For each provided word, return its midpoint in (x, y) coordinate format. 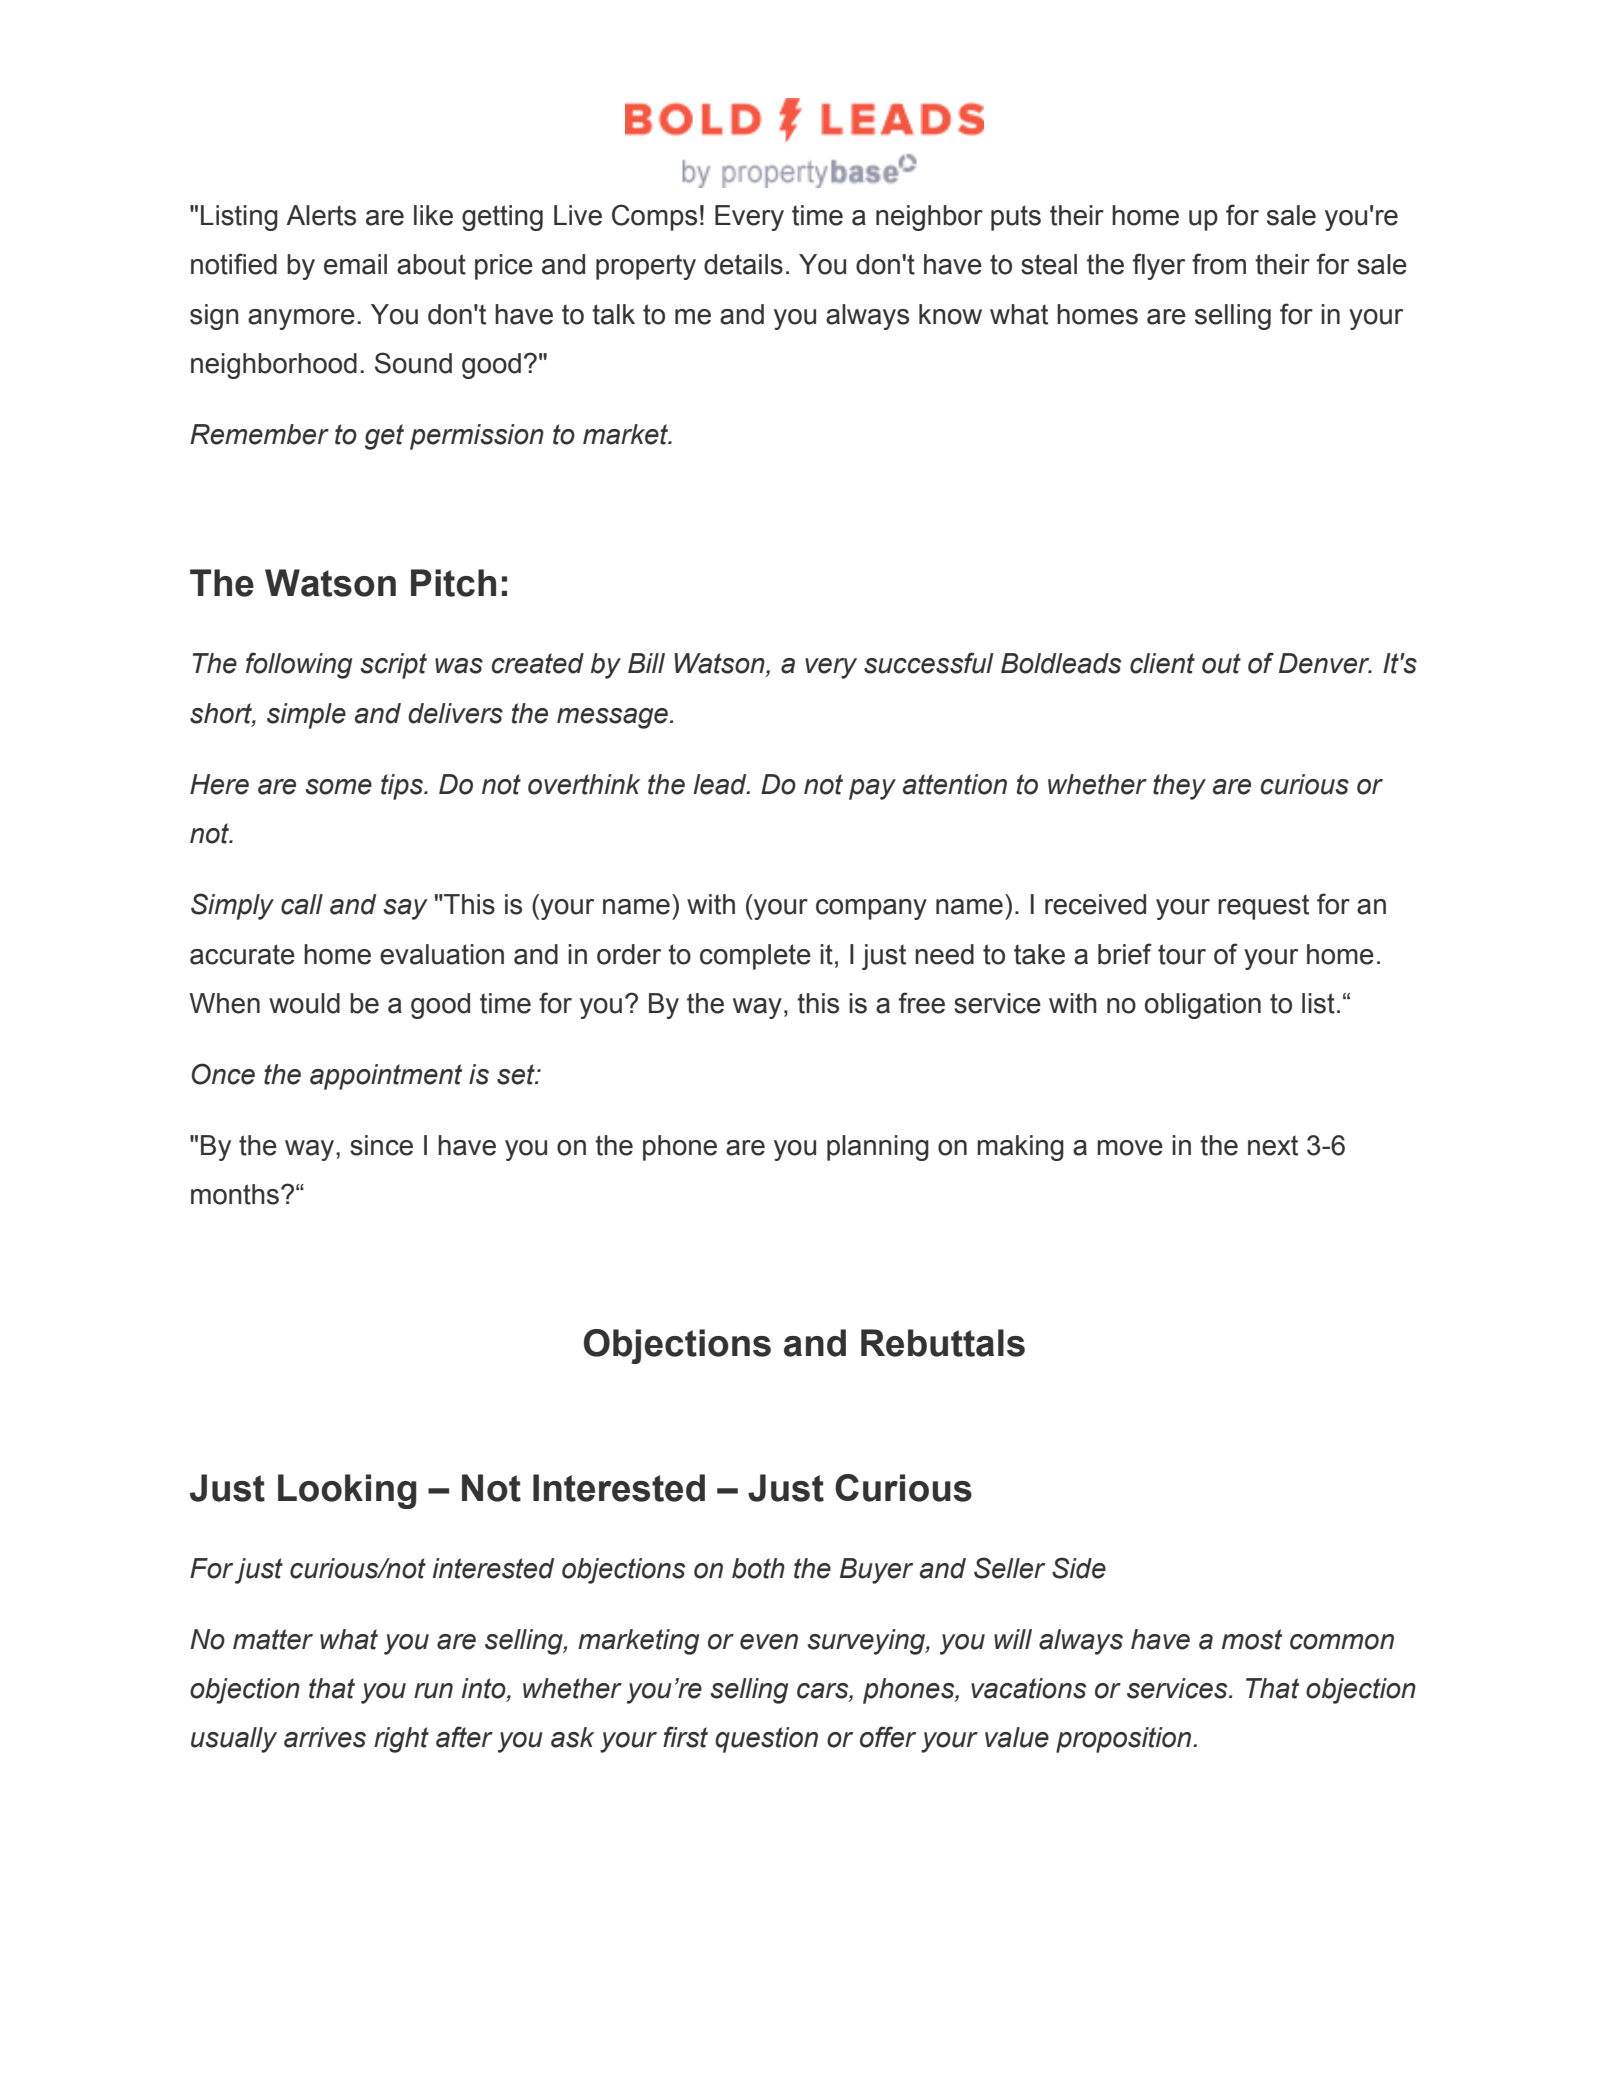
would (304, 1003)
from (1219, 264)
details (743, 264)
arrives (325, 1737)
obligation (1203, 1006)
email (355, 264)
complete (755, 957)
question (766, 1740)
